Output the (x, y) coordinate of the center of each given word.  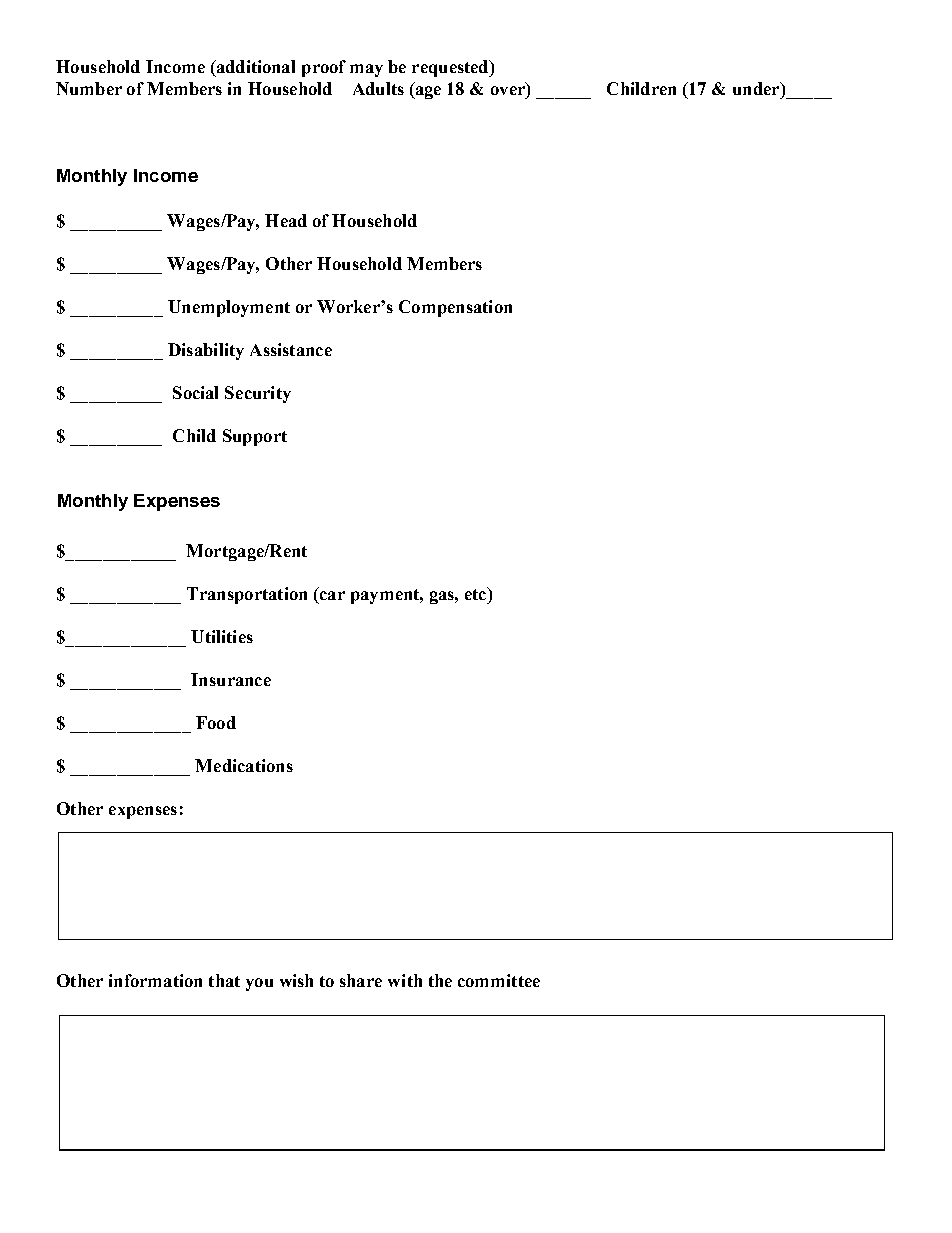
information (155, 980)
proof (324, 68)
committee (499, 980)
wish (296, 980)
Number (89, 88)
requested (451, 68)
